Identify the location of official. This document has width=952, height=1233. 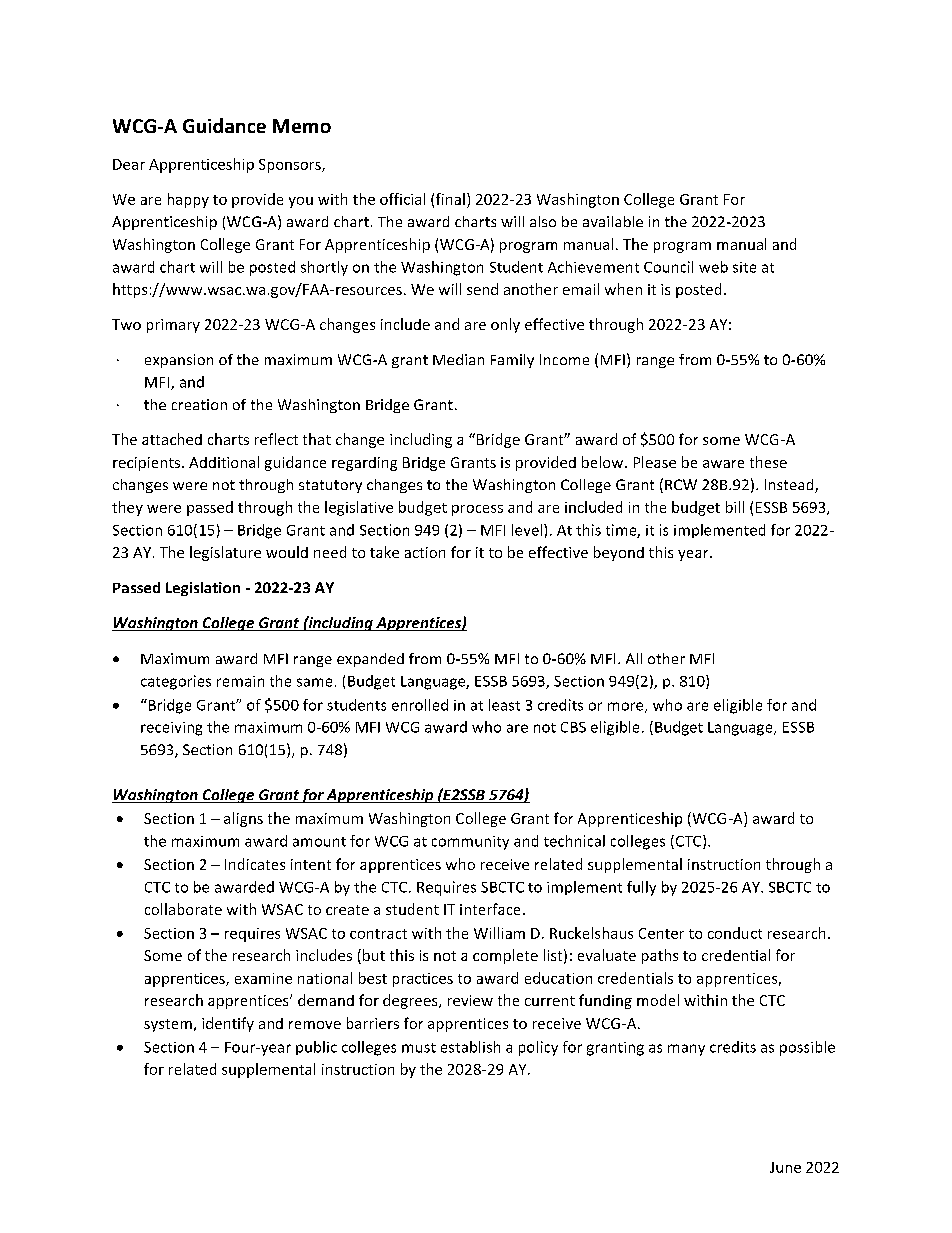
(402, 199).
